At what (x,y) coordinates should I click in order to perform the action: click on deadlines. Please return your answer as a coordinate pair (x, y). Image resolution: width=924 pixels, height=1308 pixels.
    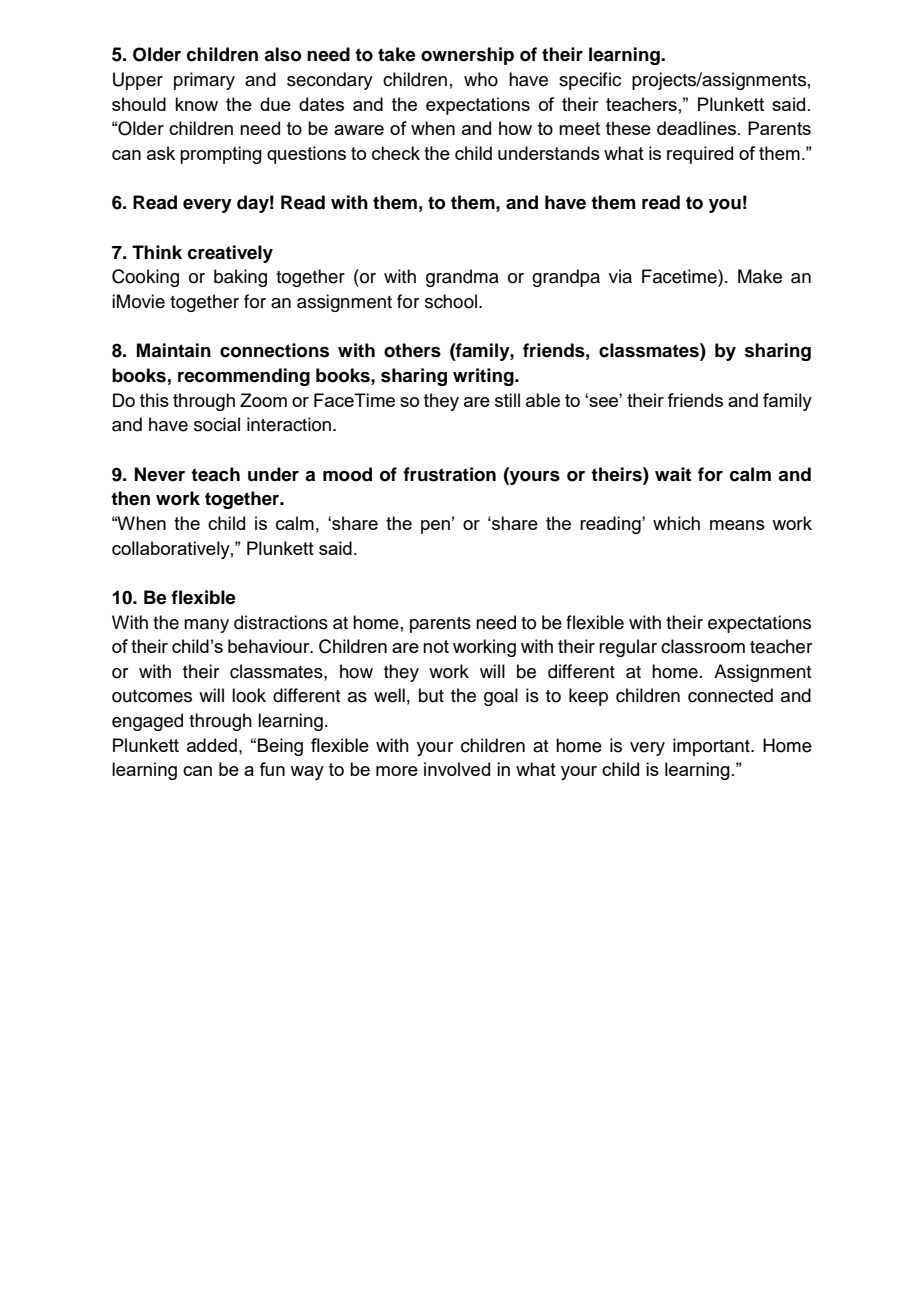
    Looking at the image, I should click on (696, 128).
